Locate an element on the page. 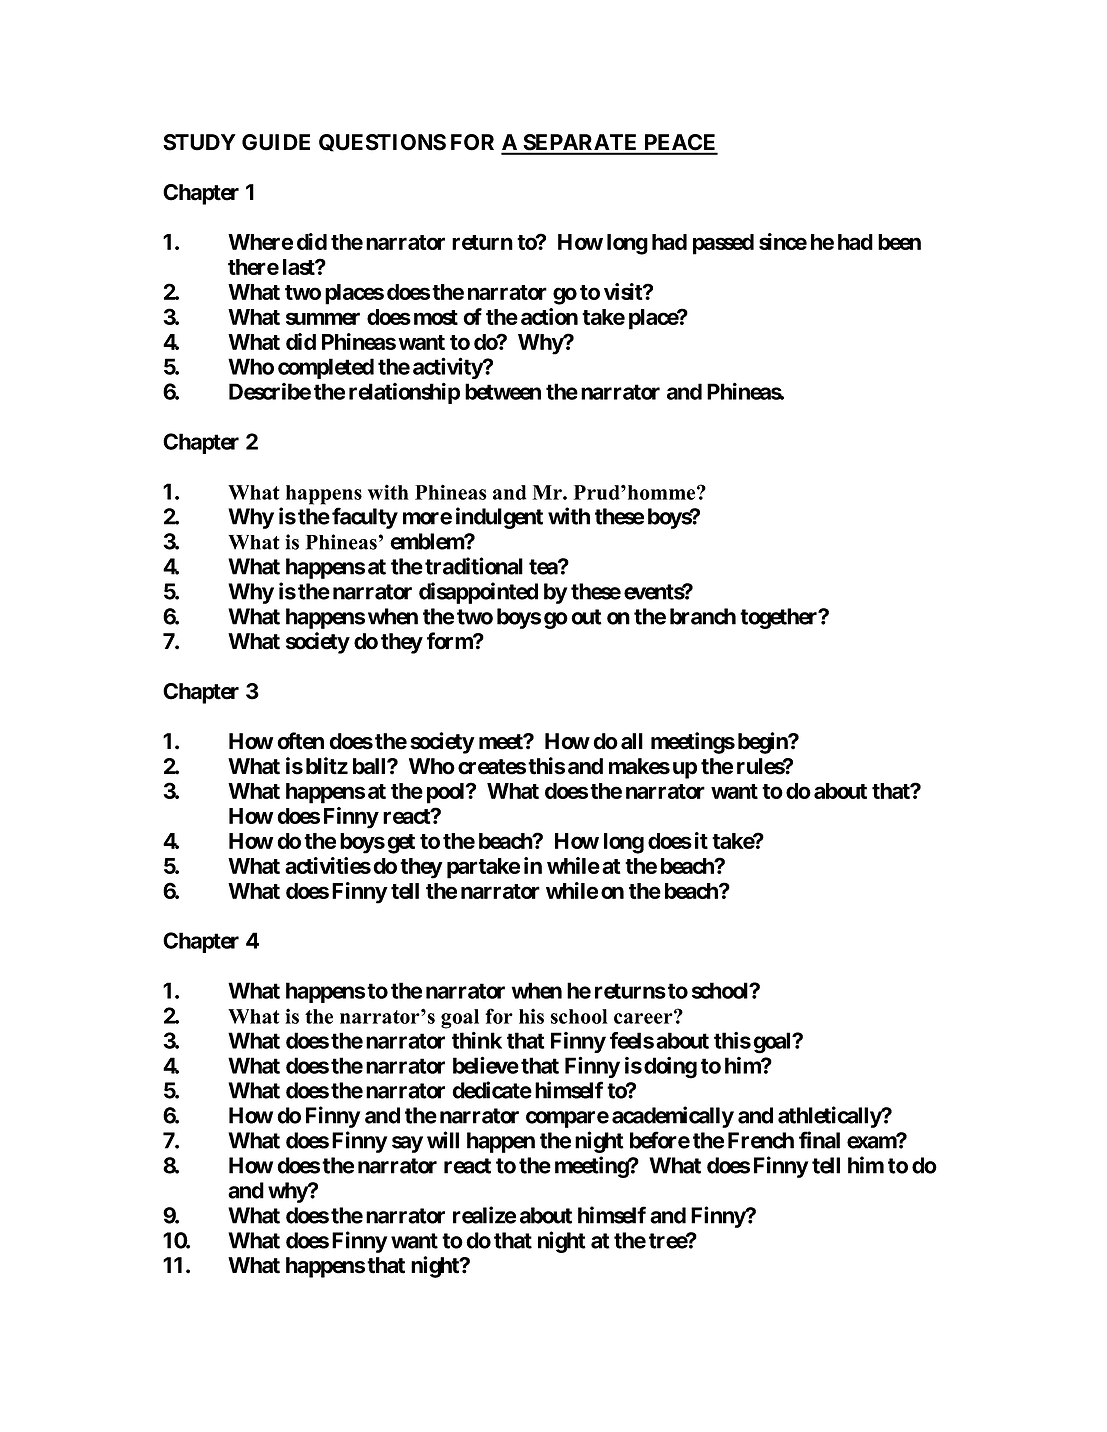 This document has height=1432, width=1107. often is located at coordinates (300, 741).
